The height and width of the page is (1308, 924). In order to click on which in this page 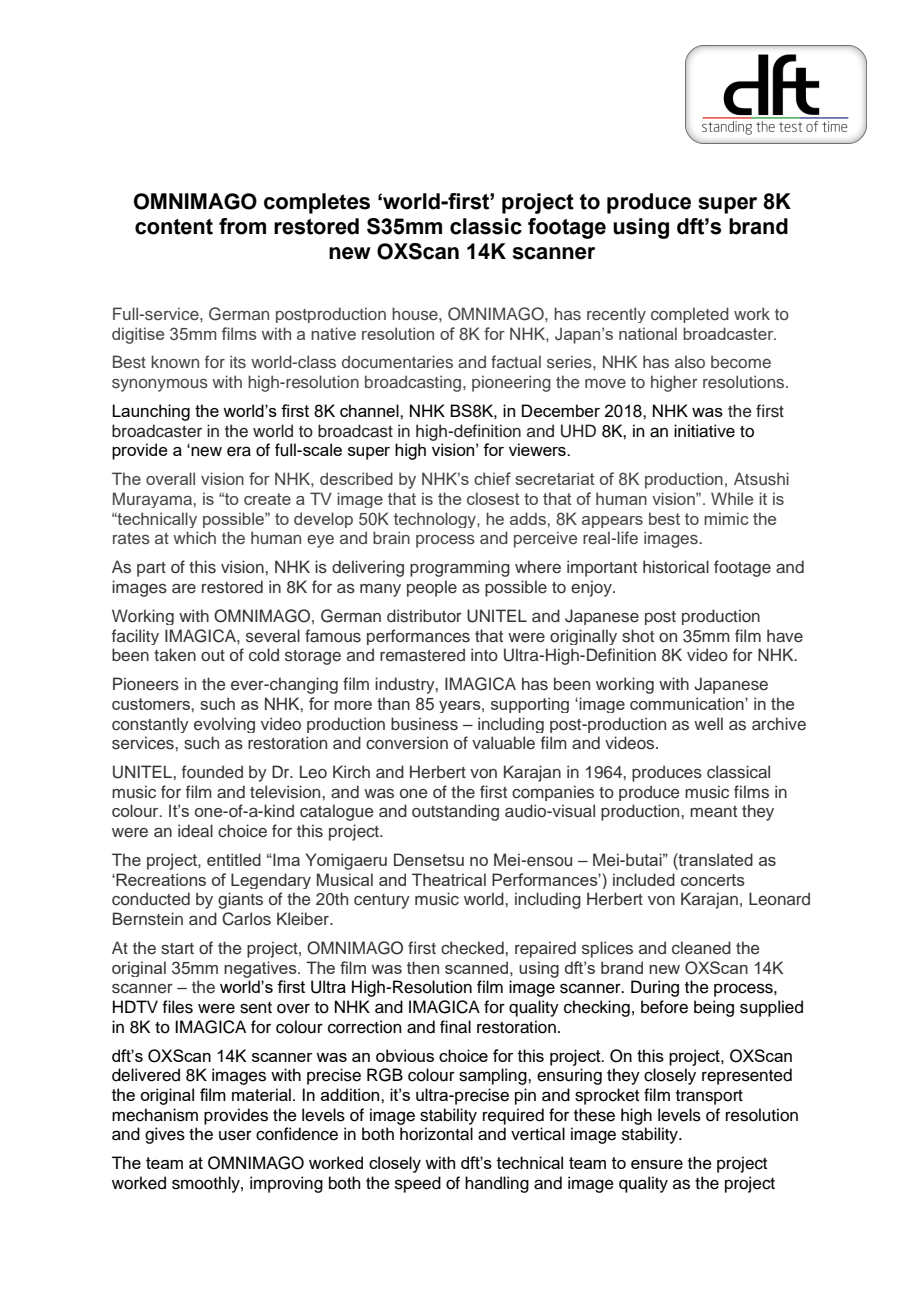, I will do `click(194, 537)`.
